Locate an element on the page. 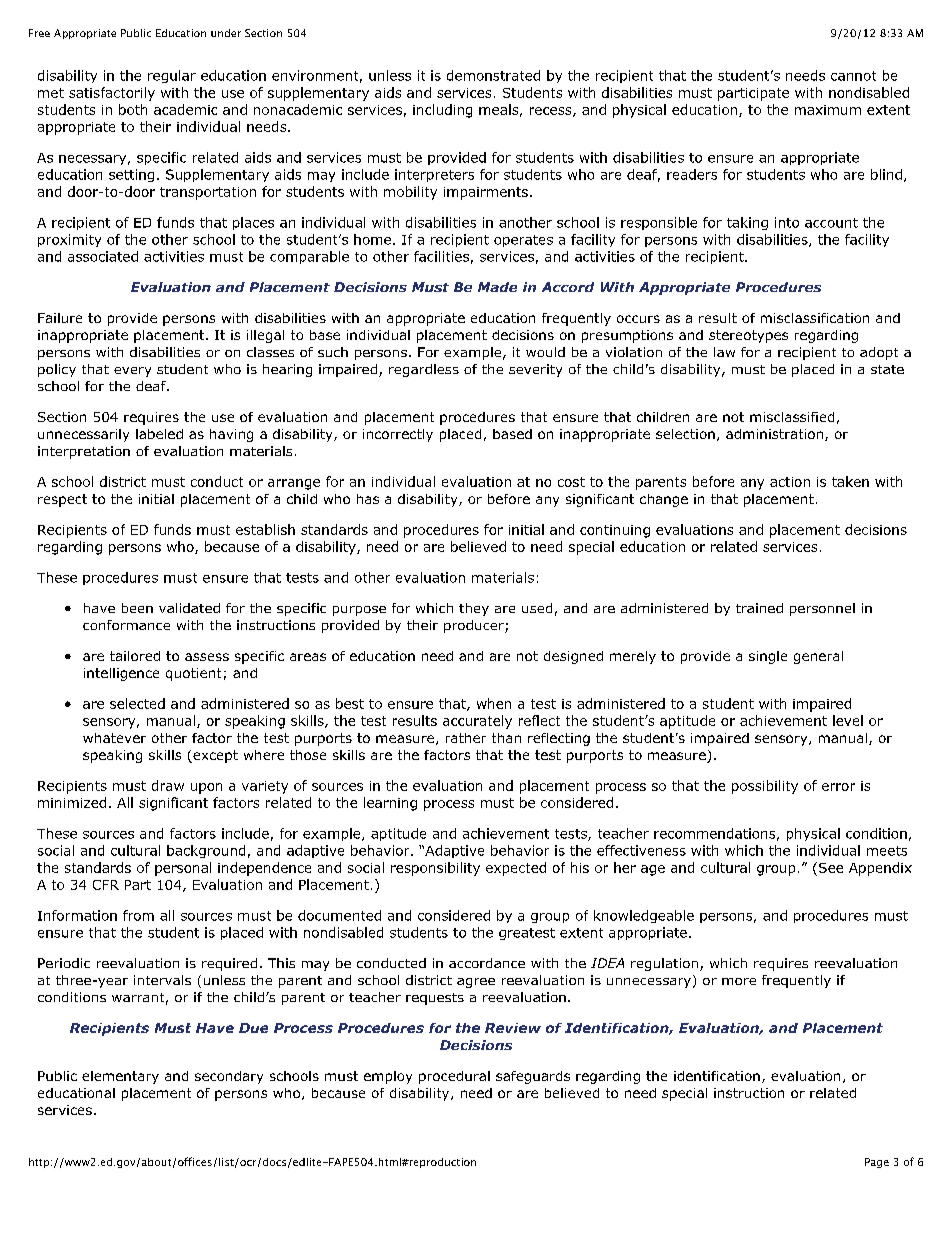  elementary is located at coordinates (120, 1077).
